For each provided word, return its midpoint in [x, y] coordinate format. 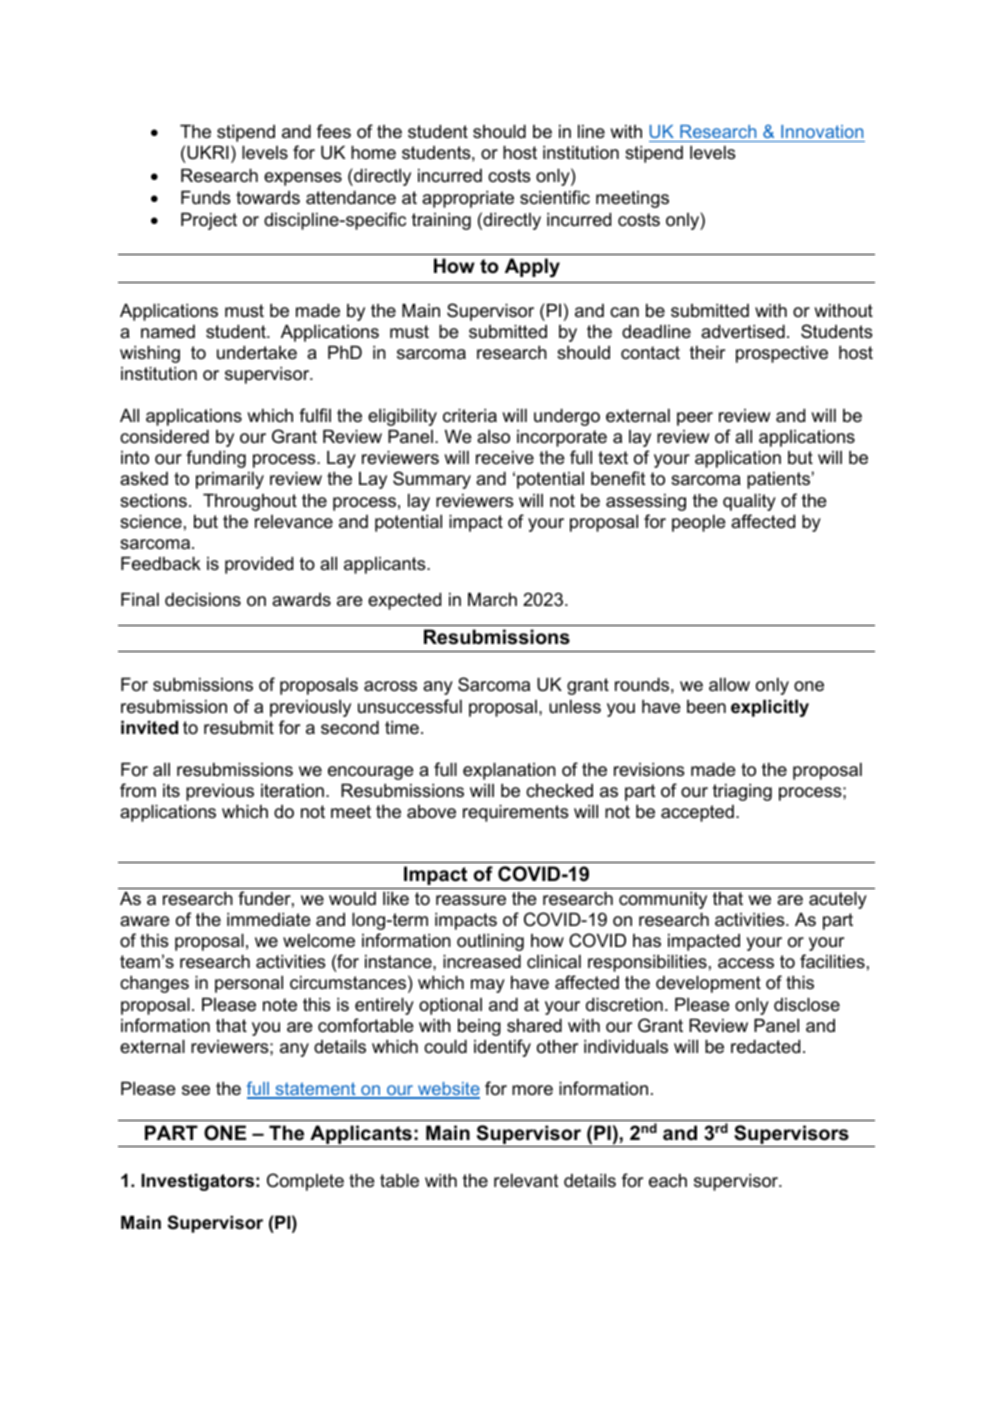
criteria [470, 415]
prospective [782, 354]
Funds [206, 198]
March [492, 600]
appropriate [468, 199]
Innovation [822, 131]
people [698, 523]
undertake [257, 353]
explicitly [770, 708]
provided [259, 565]
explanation [509, 771]
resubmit [239, 728]
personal [249, 984]
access [746, 963]
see [196, 1090]
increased [482, 962]
